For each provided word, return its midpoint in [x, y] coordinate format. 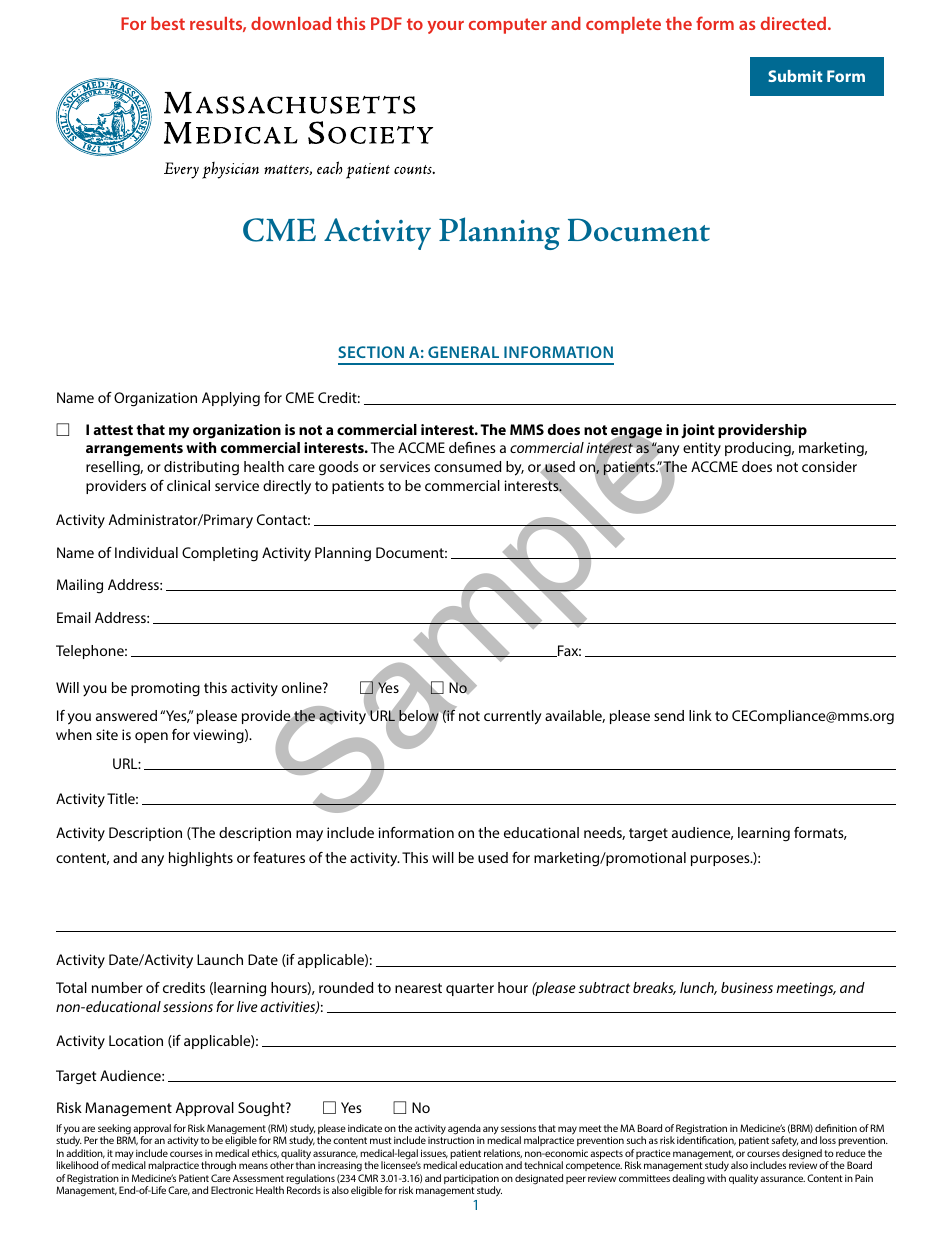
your [445, 27]
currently [513, 717]
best [168, 23]
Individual [146, 552]
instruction [451, 1140]
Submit [795, 76]
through [218, 1168]
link [700, 715]
